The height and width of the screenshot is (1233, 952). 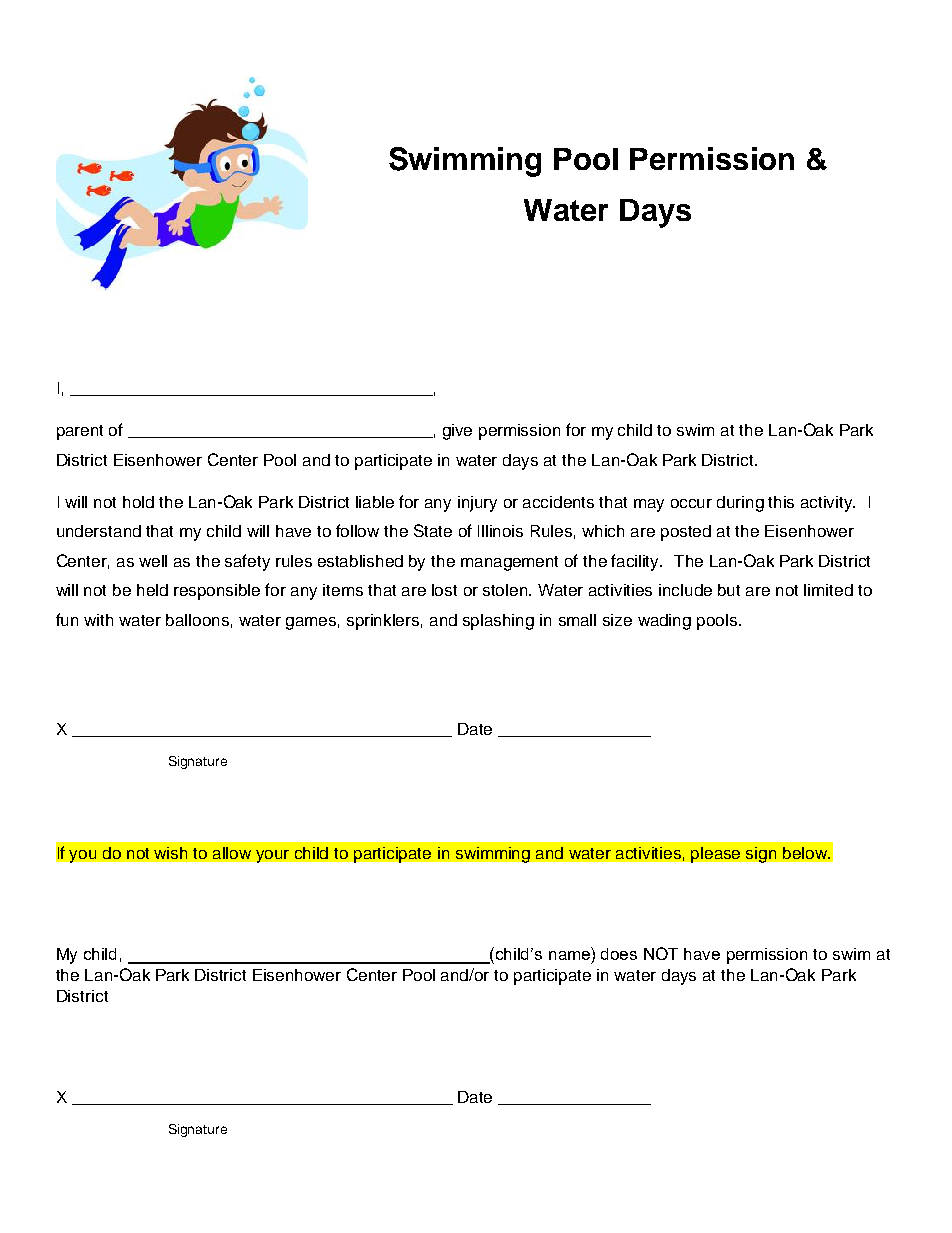 I want to click on parent, so click(x=80, y=432).
